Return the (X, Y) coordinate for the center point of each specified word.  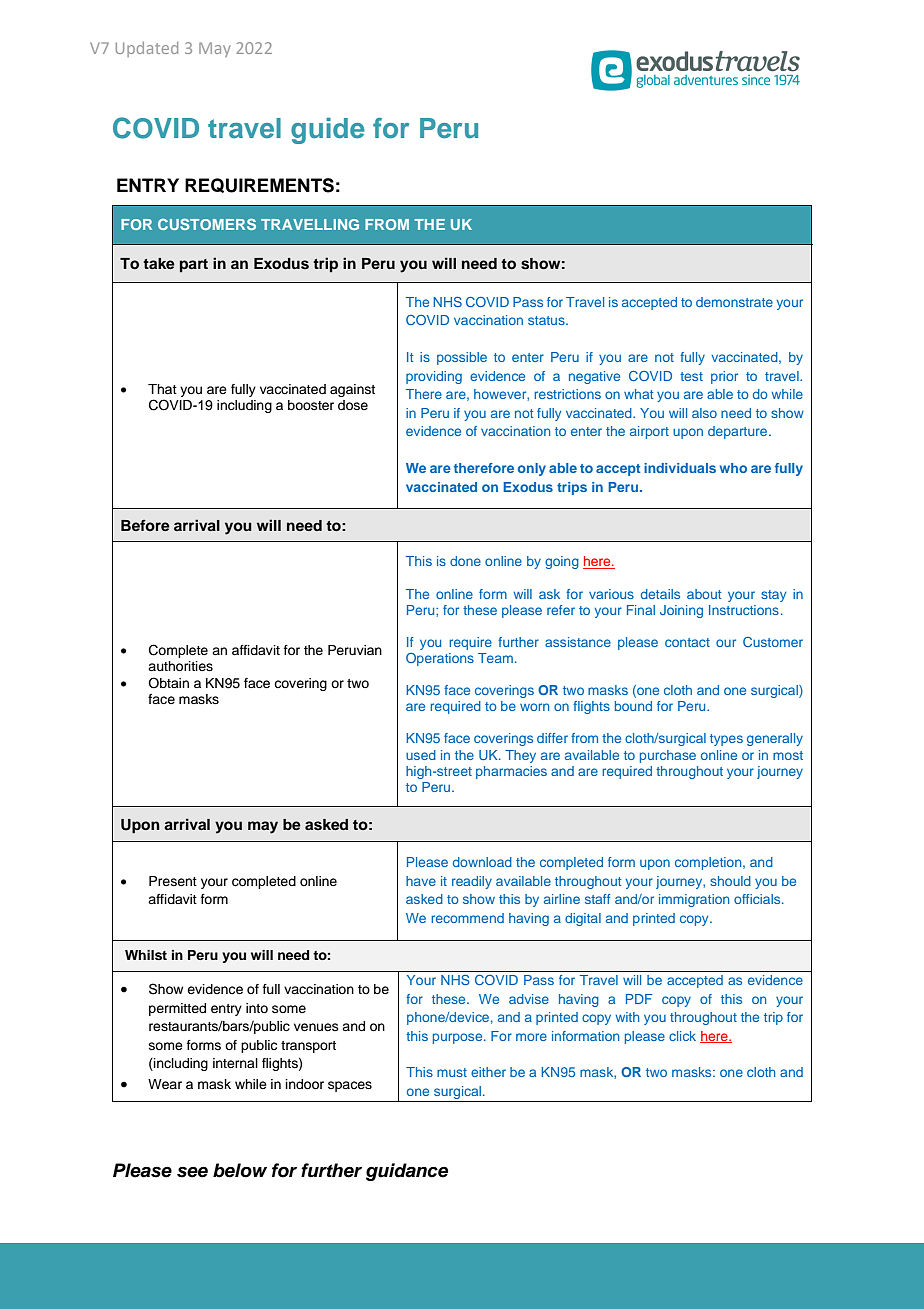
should (730, 881)
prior (724, 377)
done (465, 561)
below (240, 1170)
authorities (180, 666)
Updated (147, 49)
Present (173, 881)
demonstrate (734, 302)
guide (328, 131)
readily (472, 882)
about (704, 594)
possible (462, 358)
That (162, 389)
